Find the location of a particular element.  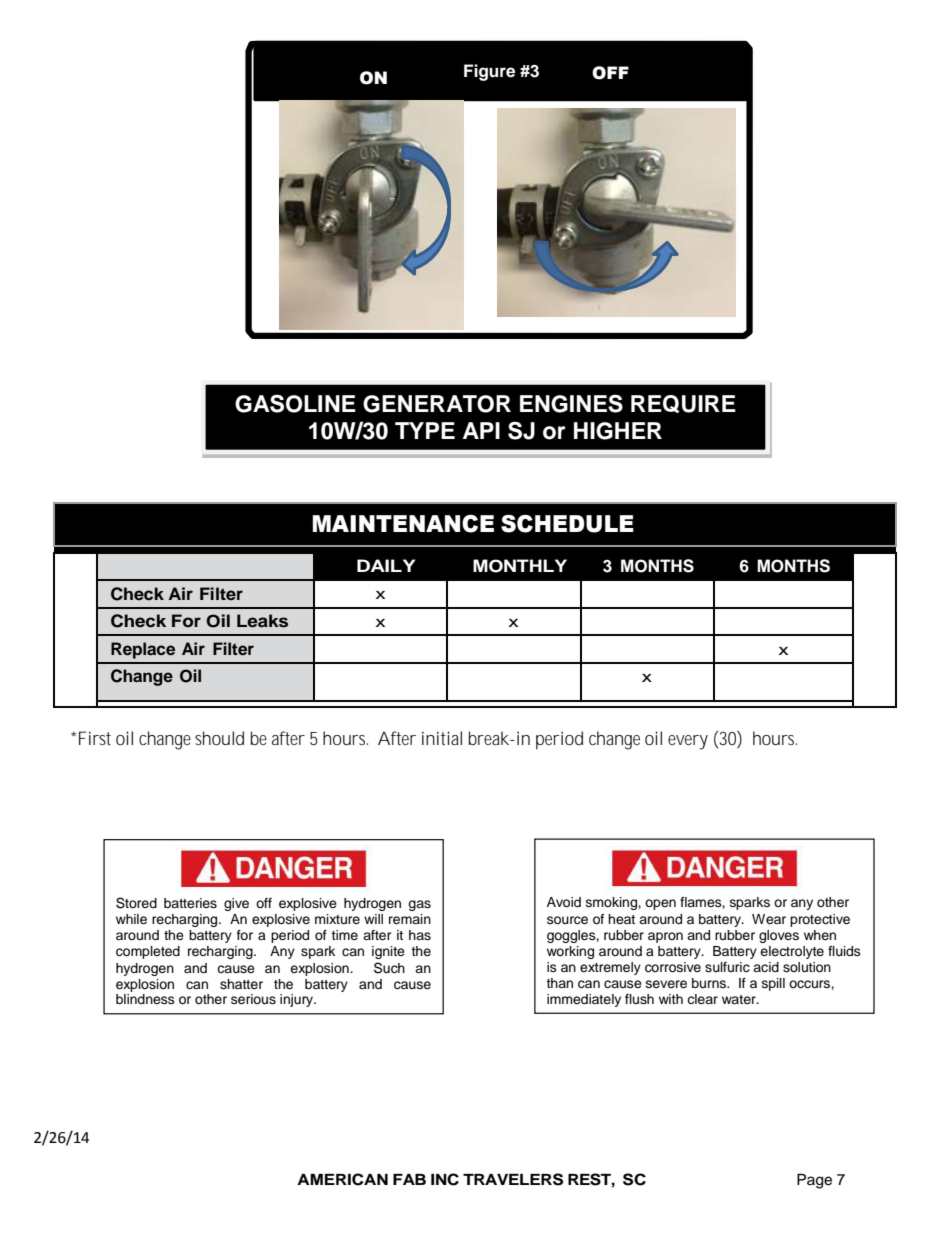

Figure is located at coordinates (489, 72).
